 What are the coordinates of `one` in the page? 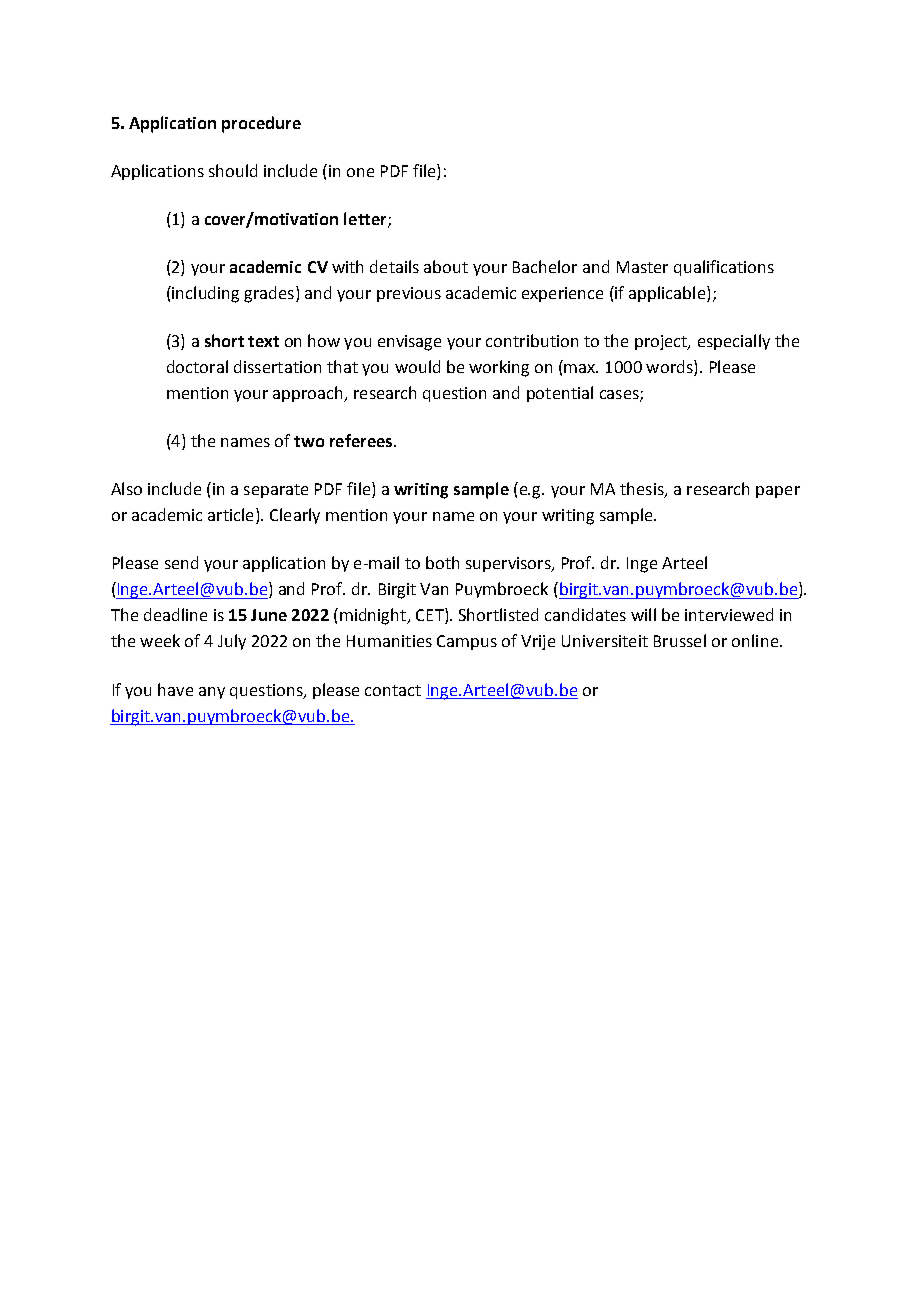 It's located at (360, 172).
